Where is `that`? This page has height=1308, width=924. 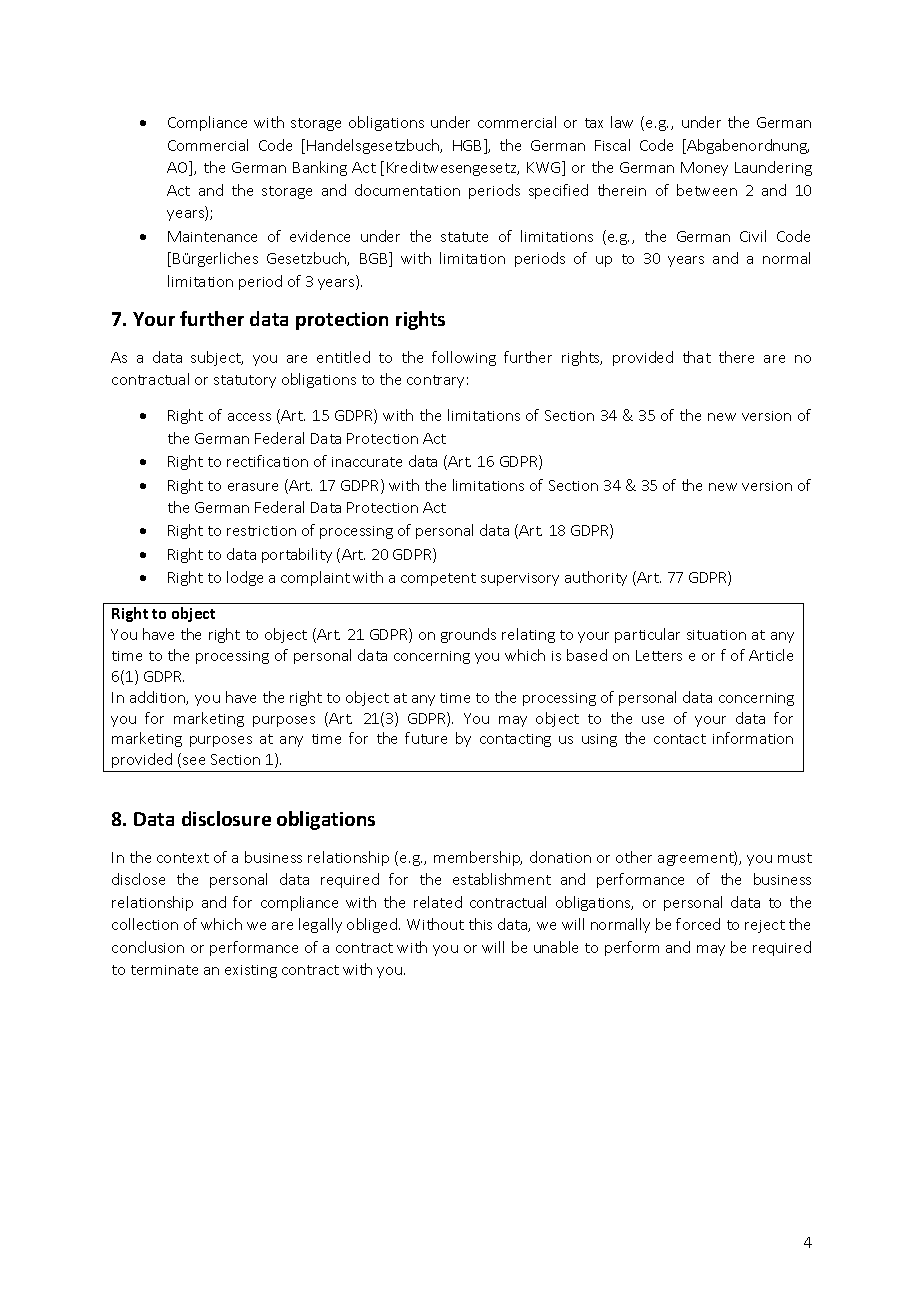
that is located at coordinates (697, 357).
